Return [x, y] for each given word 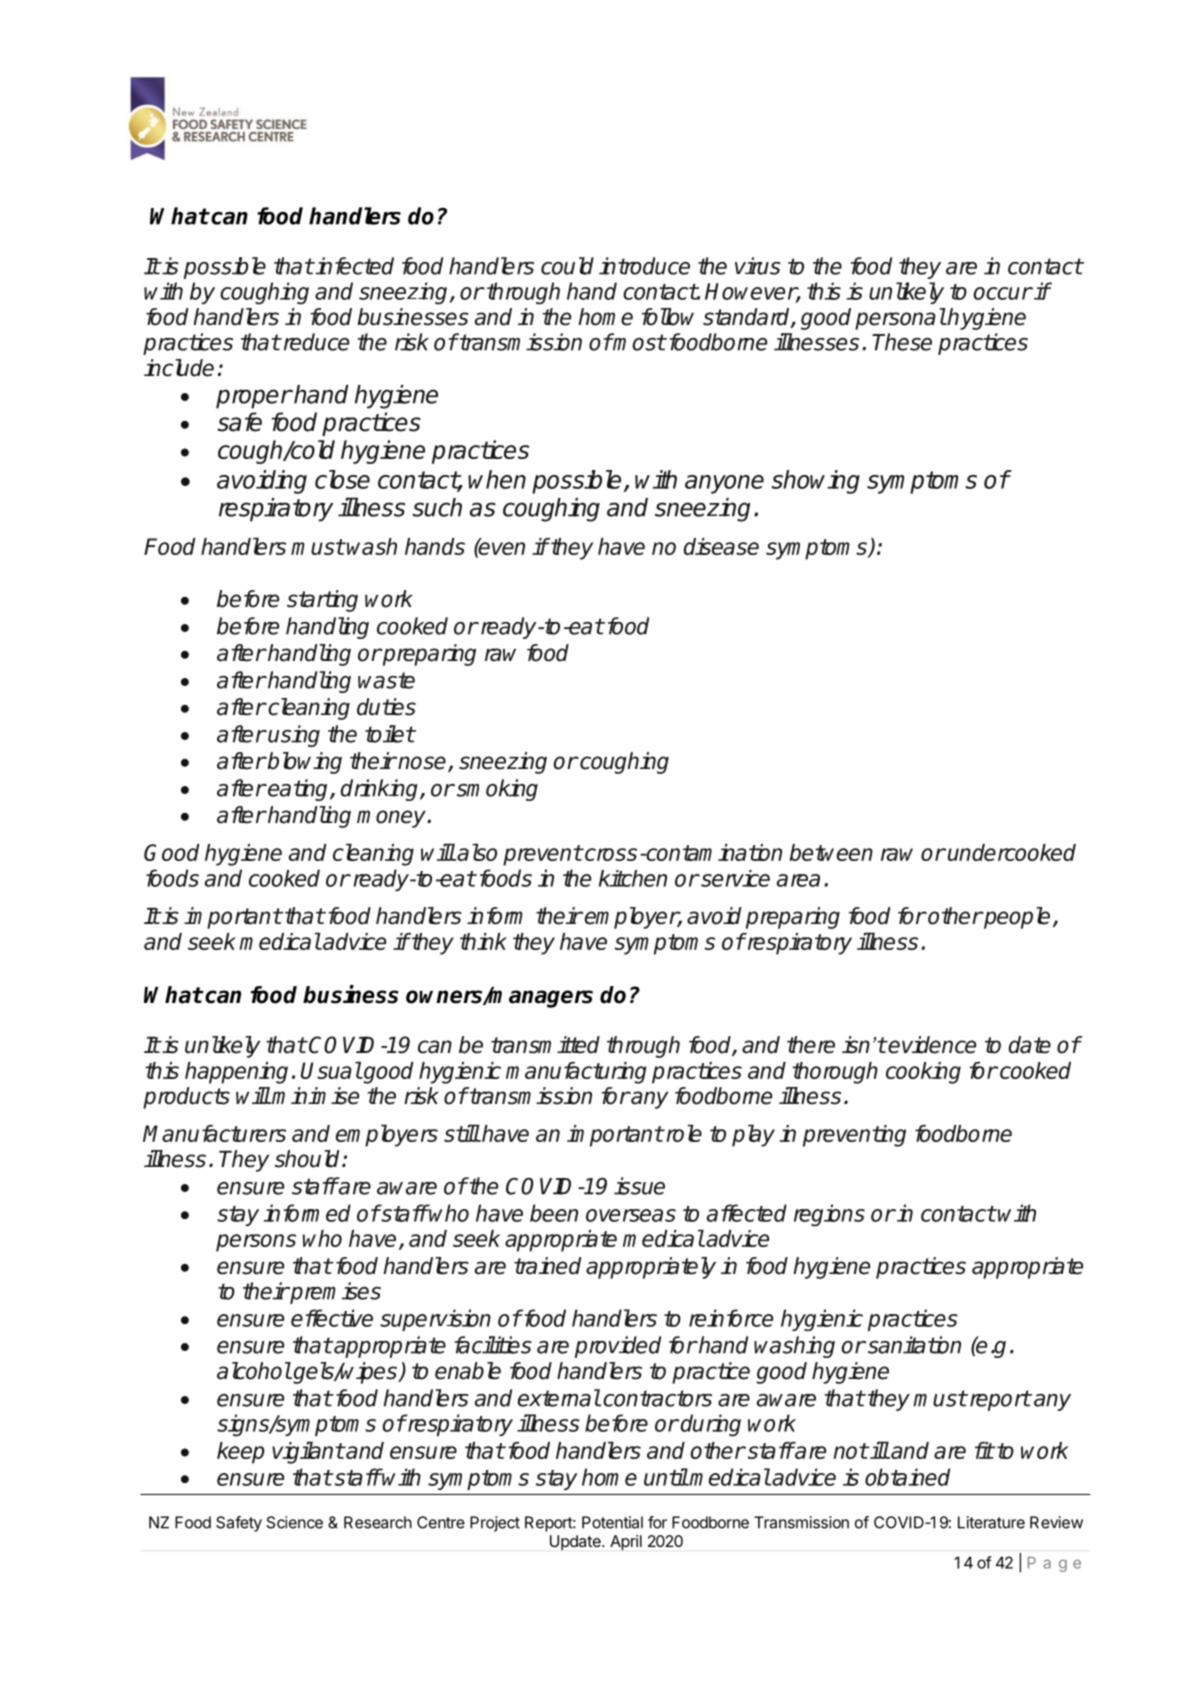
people [1016, 918]
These [902, 342]
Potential [612, 1522]
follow [668, 317]
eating [298, 790]
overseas [631, 1215]
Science [295, 1522]
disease [721, 546]
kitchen [633, 878]
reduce [315, 342]
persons [256, 1243]
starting [322, 601]
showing [815, 482]
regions [829, 1215]
